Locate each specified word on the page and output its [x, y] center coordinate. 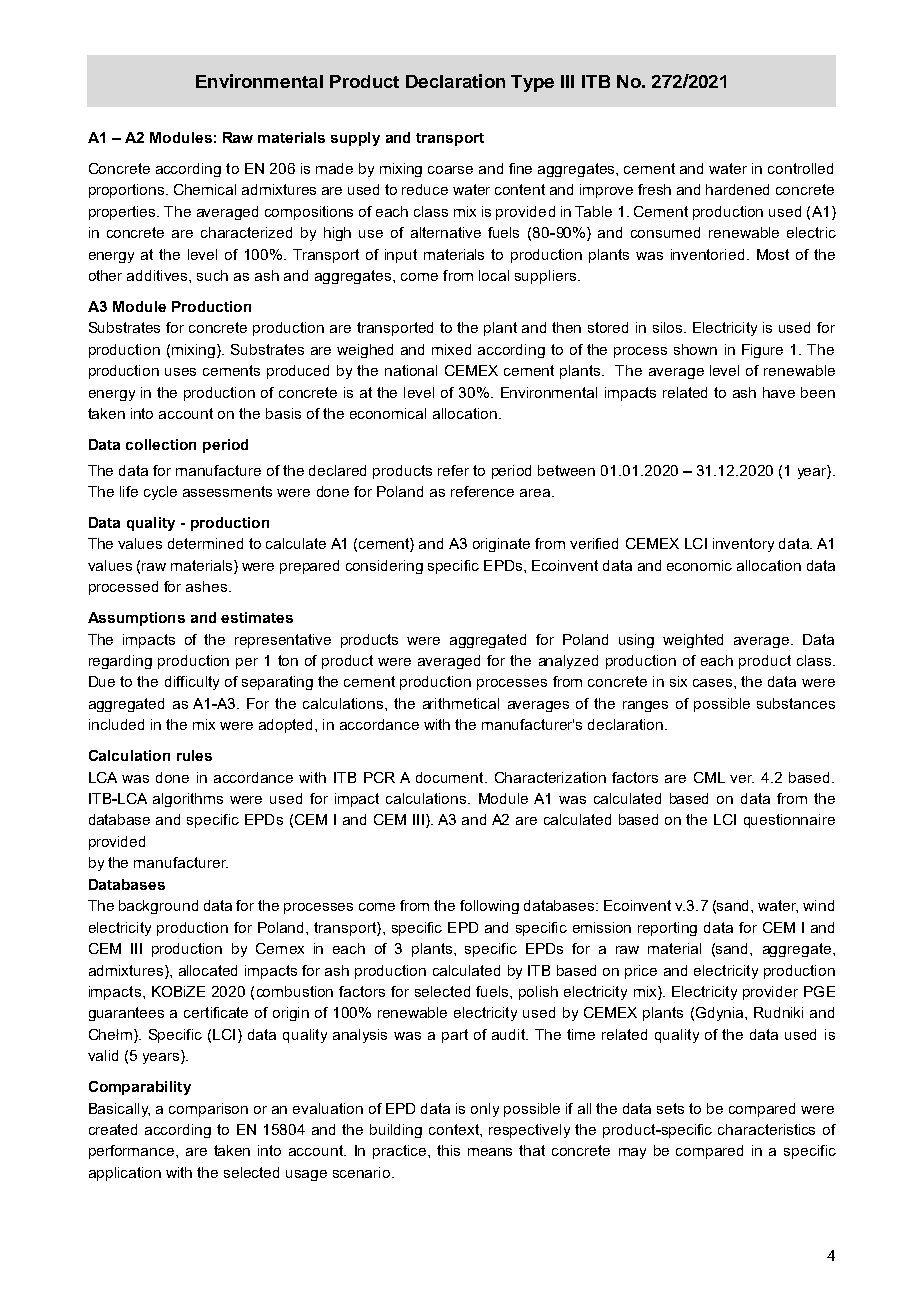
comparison [208, 1110]
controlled [800, 168]
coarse [450, 170]
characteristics [766, 1129]
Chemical [205, 189]
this [448, 1150]
